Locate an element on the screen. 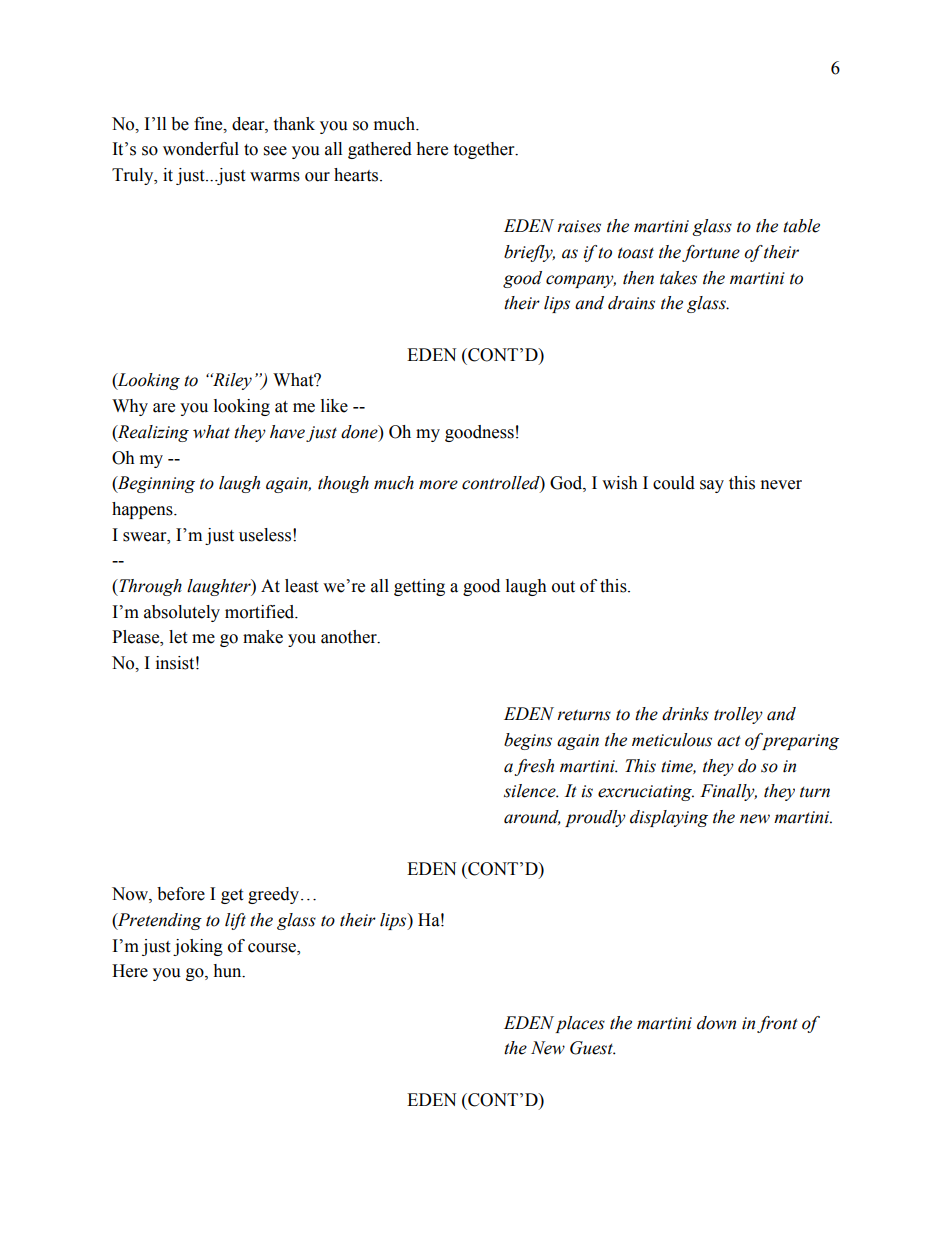 This screenshot has height=1233, width=952. are is located at coordinates (164, 408).
